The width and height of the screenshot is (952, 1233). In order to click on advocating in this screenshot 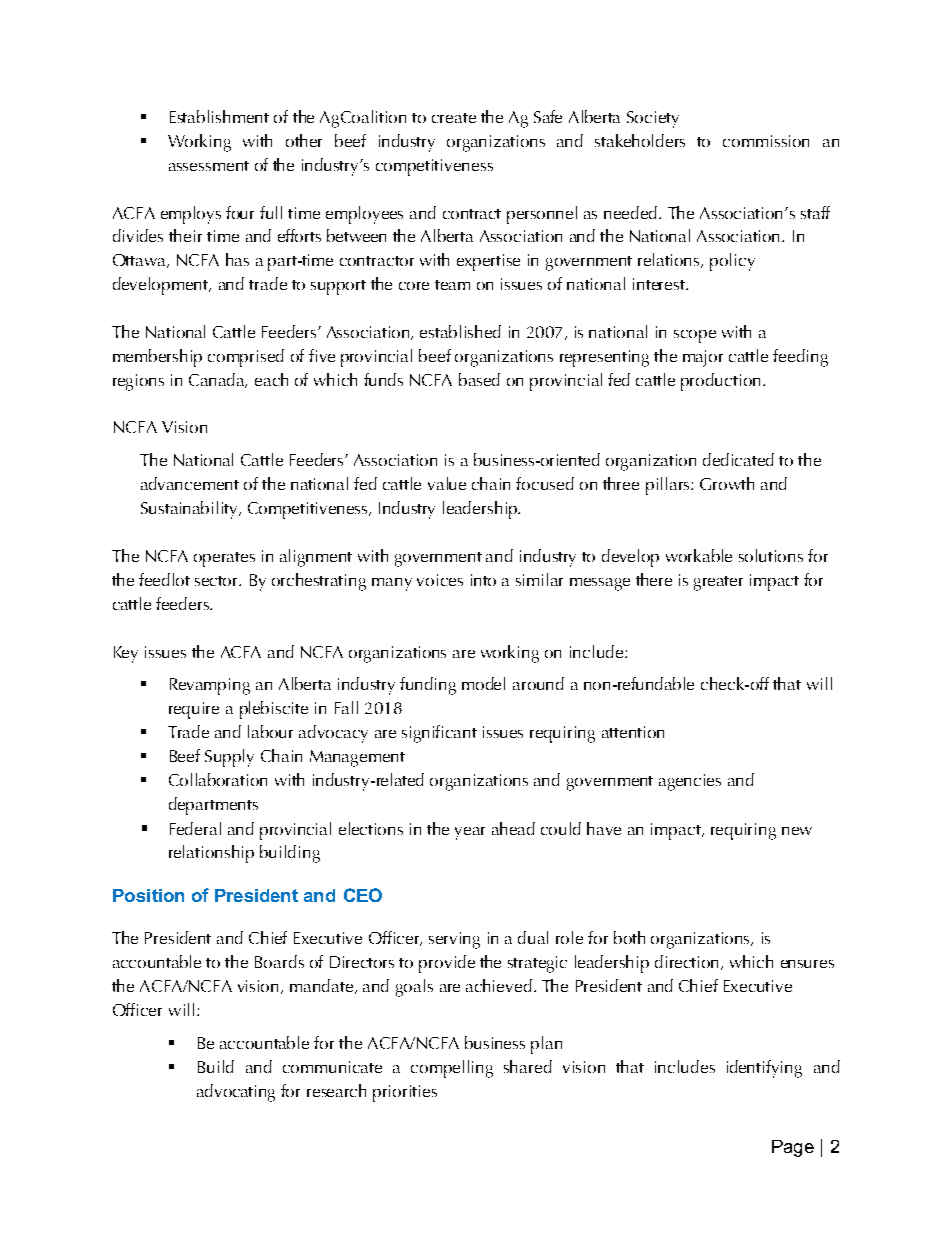, I will do `click(236, 1093)`.
